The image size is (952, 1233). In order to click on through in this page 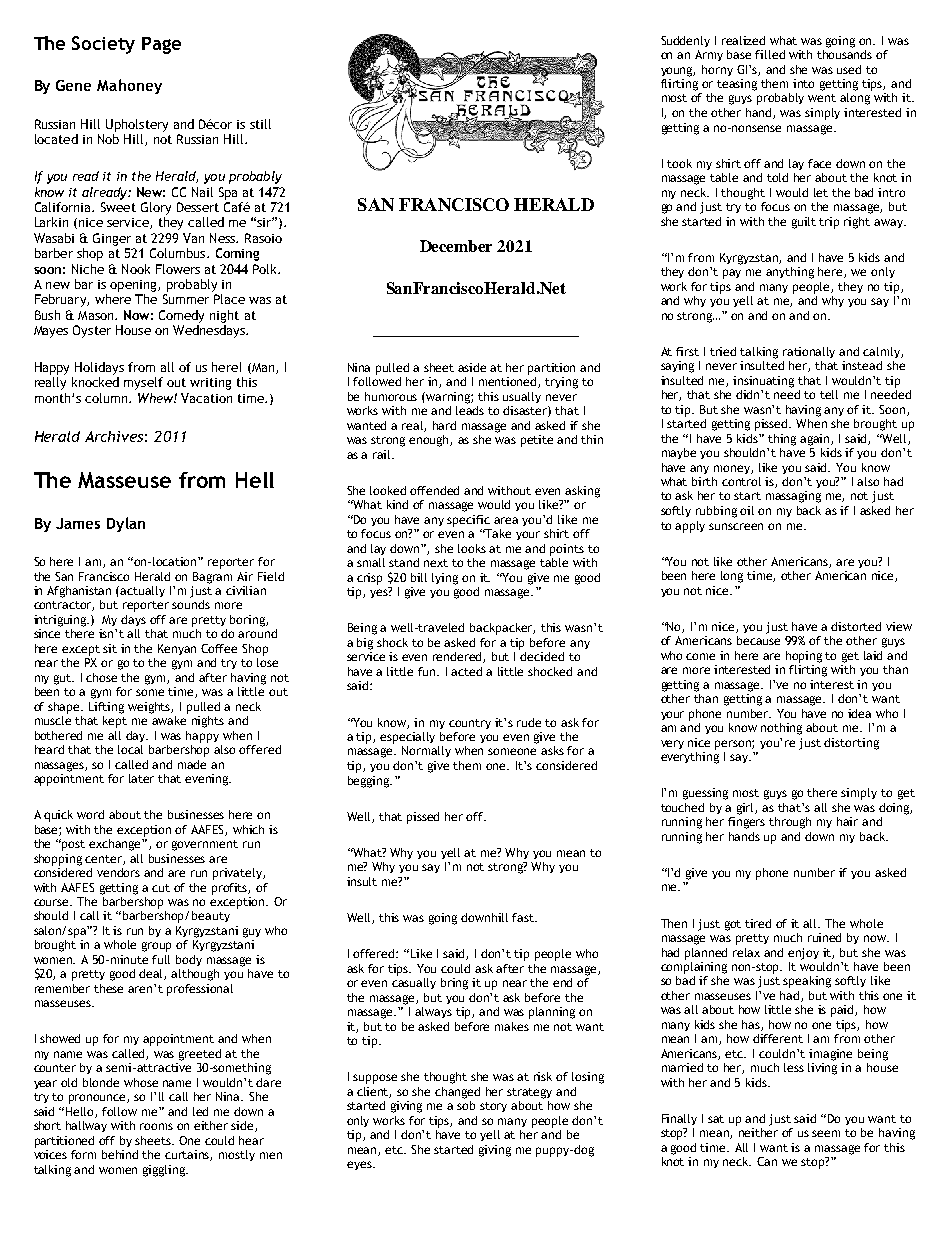, I will do `click(790, 823)`.
